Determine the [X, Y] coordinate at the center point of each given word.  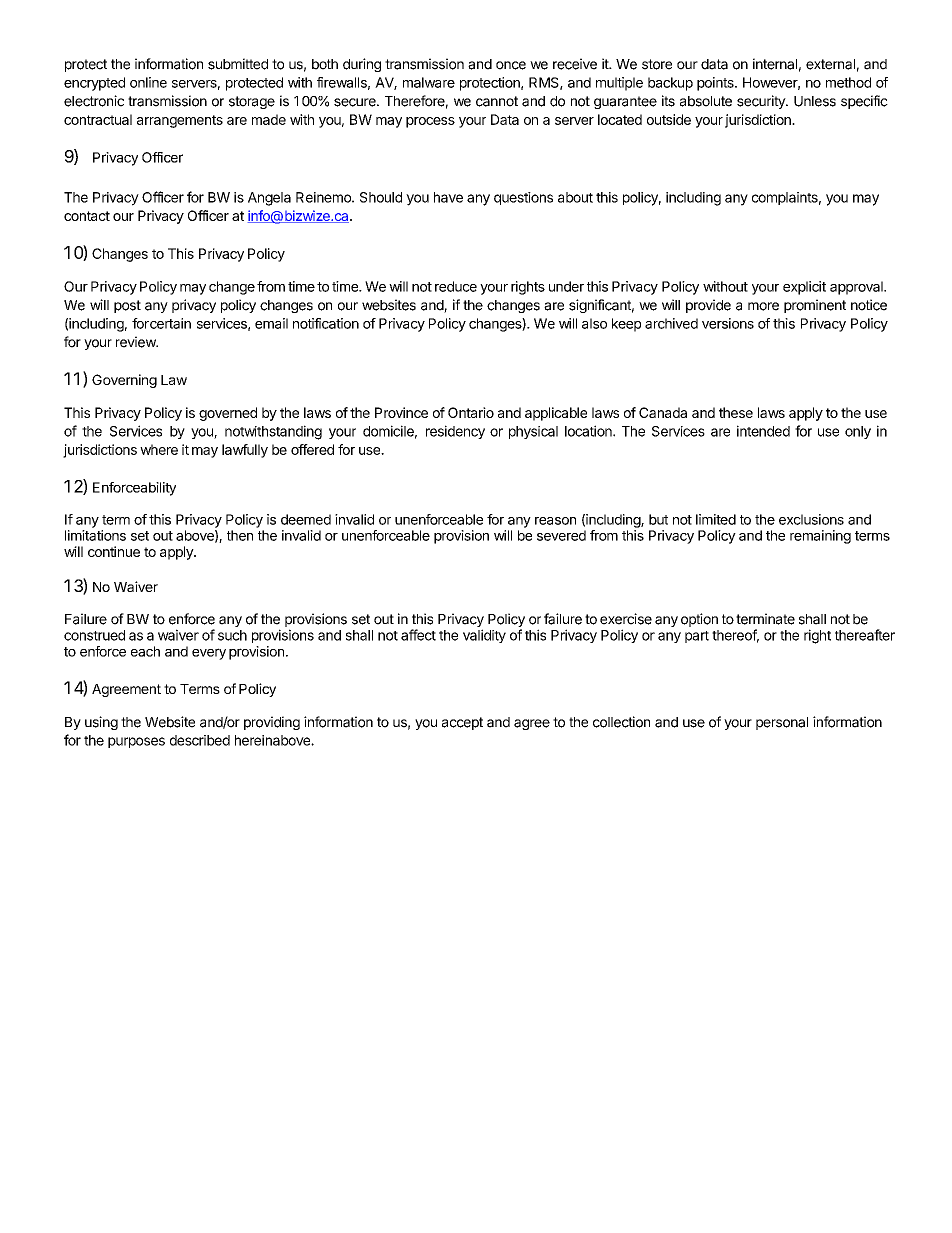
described [200, 740]
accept [462, 723]
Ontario [471, 412]
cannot [497, 101]
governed [228, 414]
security [762, 102]
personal [782, 723]
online [148, 82]
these [736, 412]
